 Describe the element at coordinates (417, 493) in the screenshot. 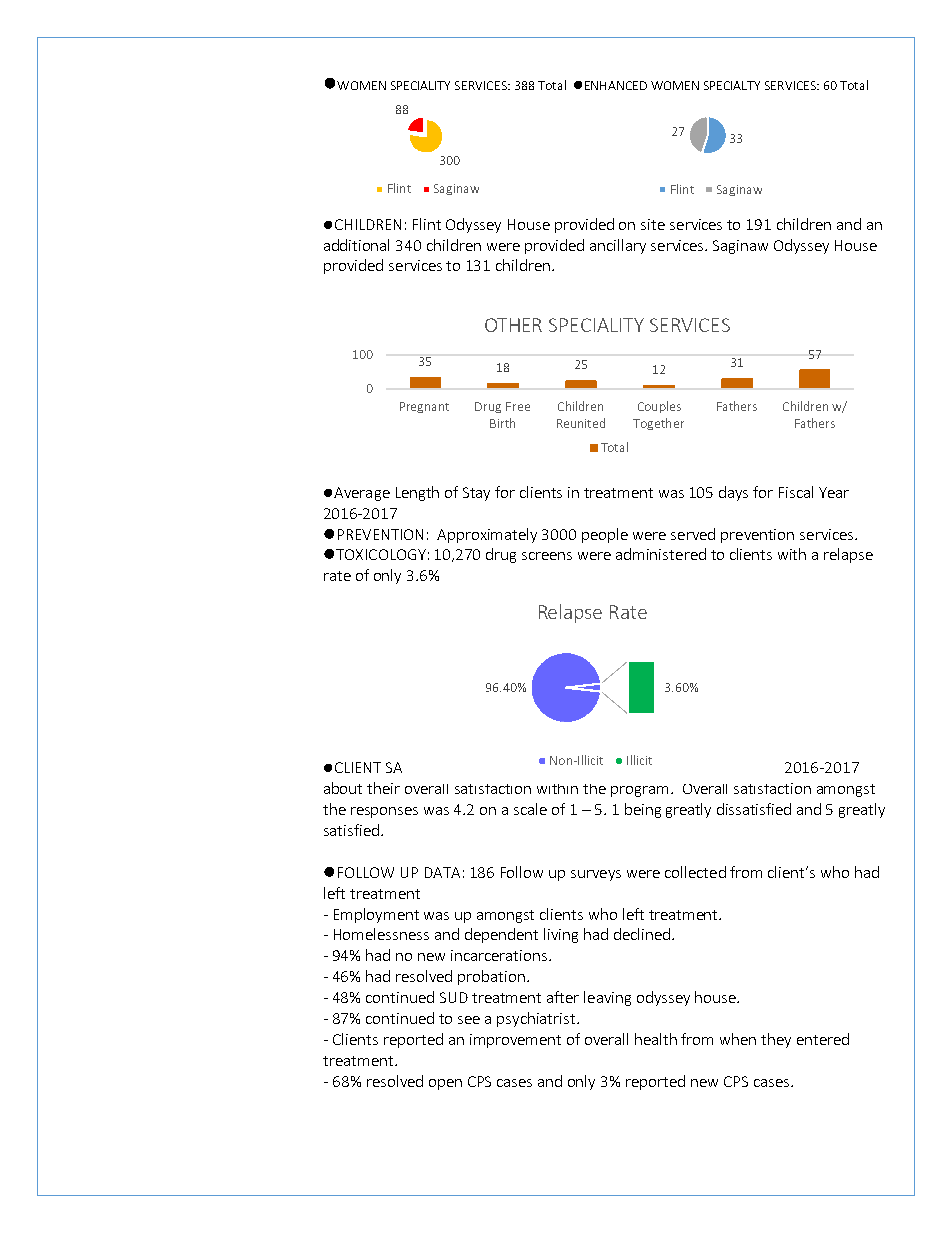

I see `Length` at that location.
